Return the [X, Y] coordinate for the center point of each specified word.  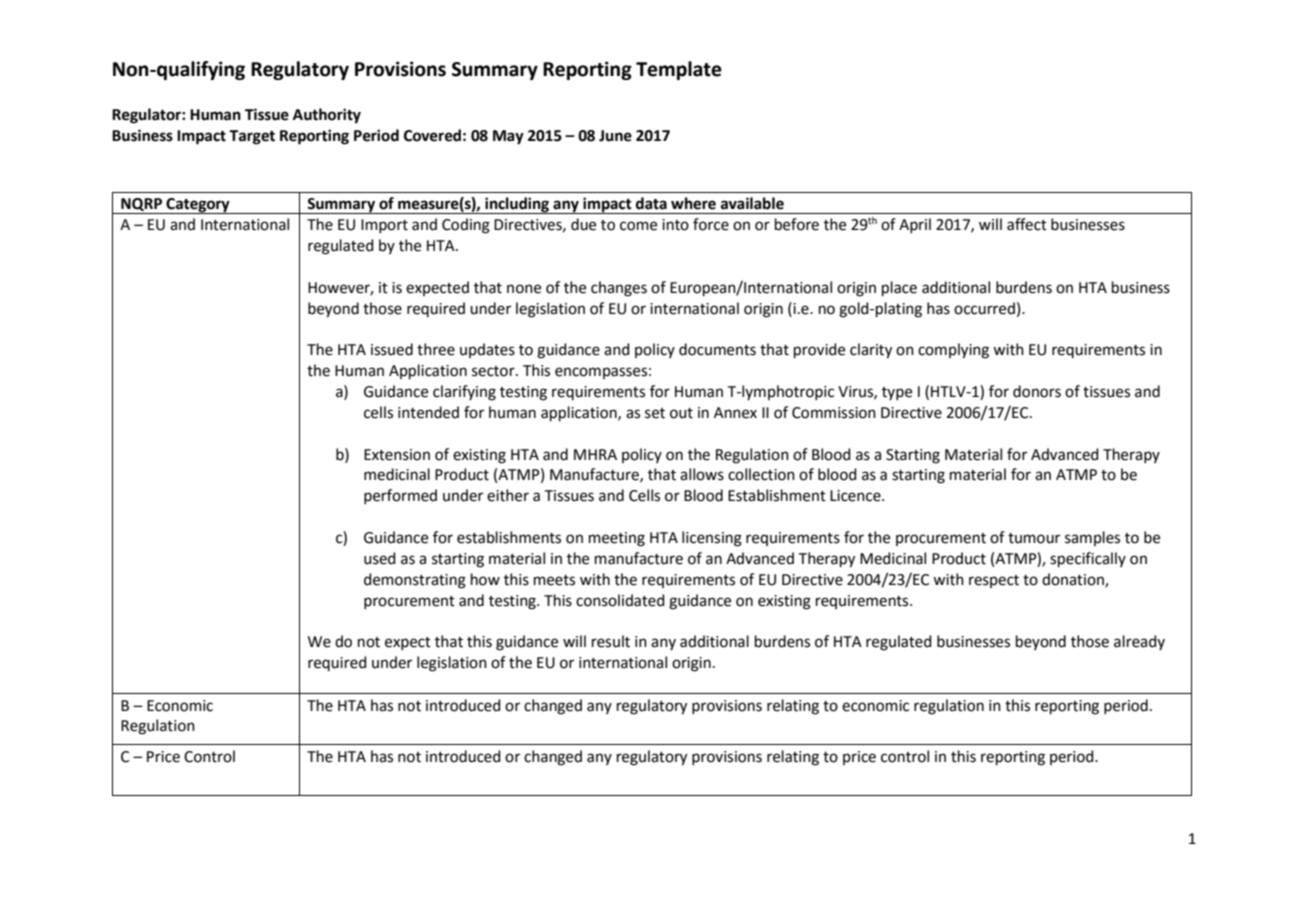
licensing [712, 539]
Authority [327, 116]
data [651, 203]
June [615, 136]
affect [1027, 224]
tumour [1034, 538]
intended [428, 412]
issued [392, 349]
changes [619, 289]
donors [1037, 391]
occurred [984, 308]
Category [198, 206]
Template [679, 70]
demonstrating [415, 581]
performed [400, 496]
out [681, 413]
